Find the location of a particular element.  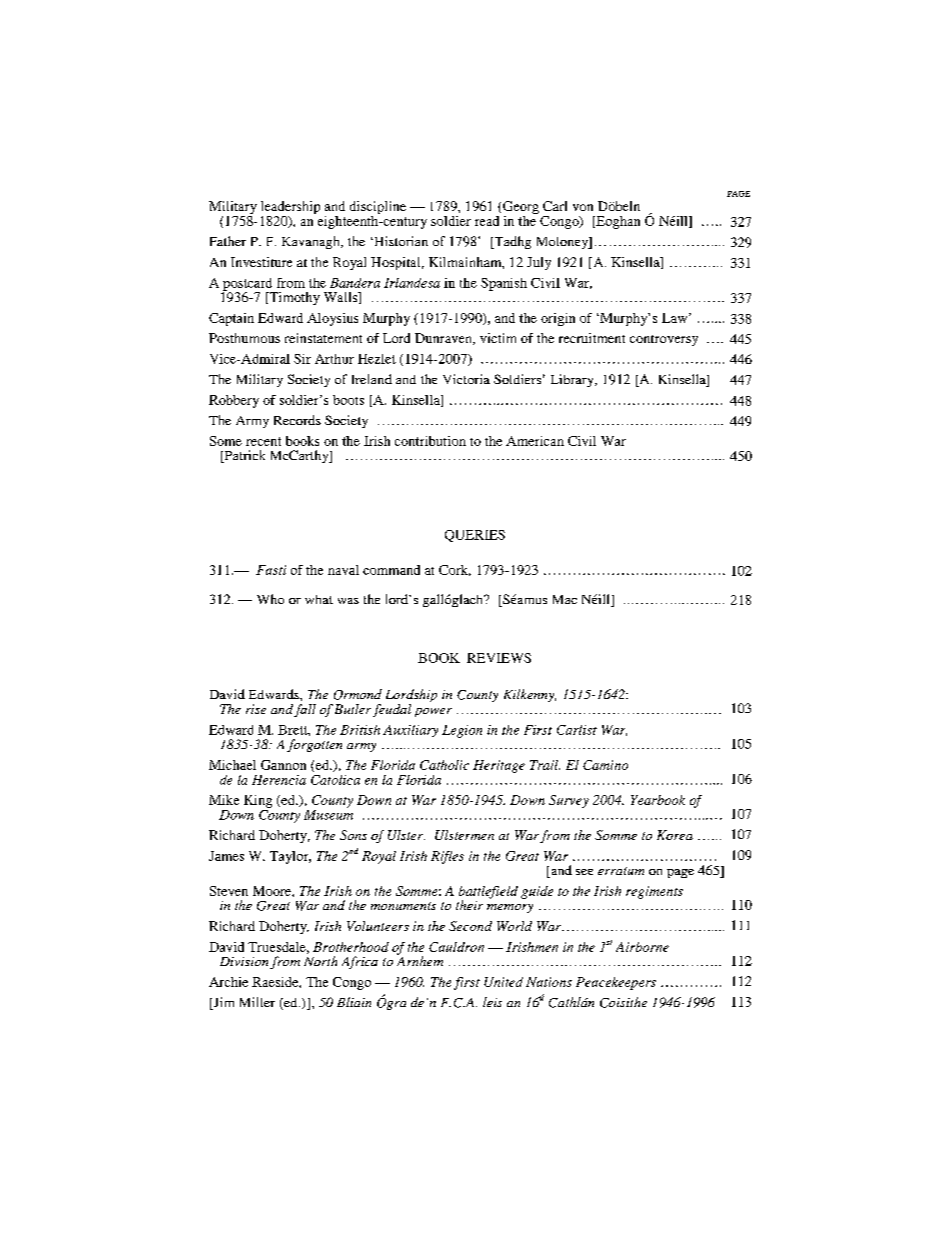

contribution is located at coordinates (430, 441).
